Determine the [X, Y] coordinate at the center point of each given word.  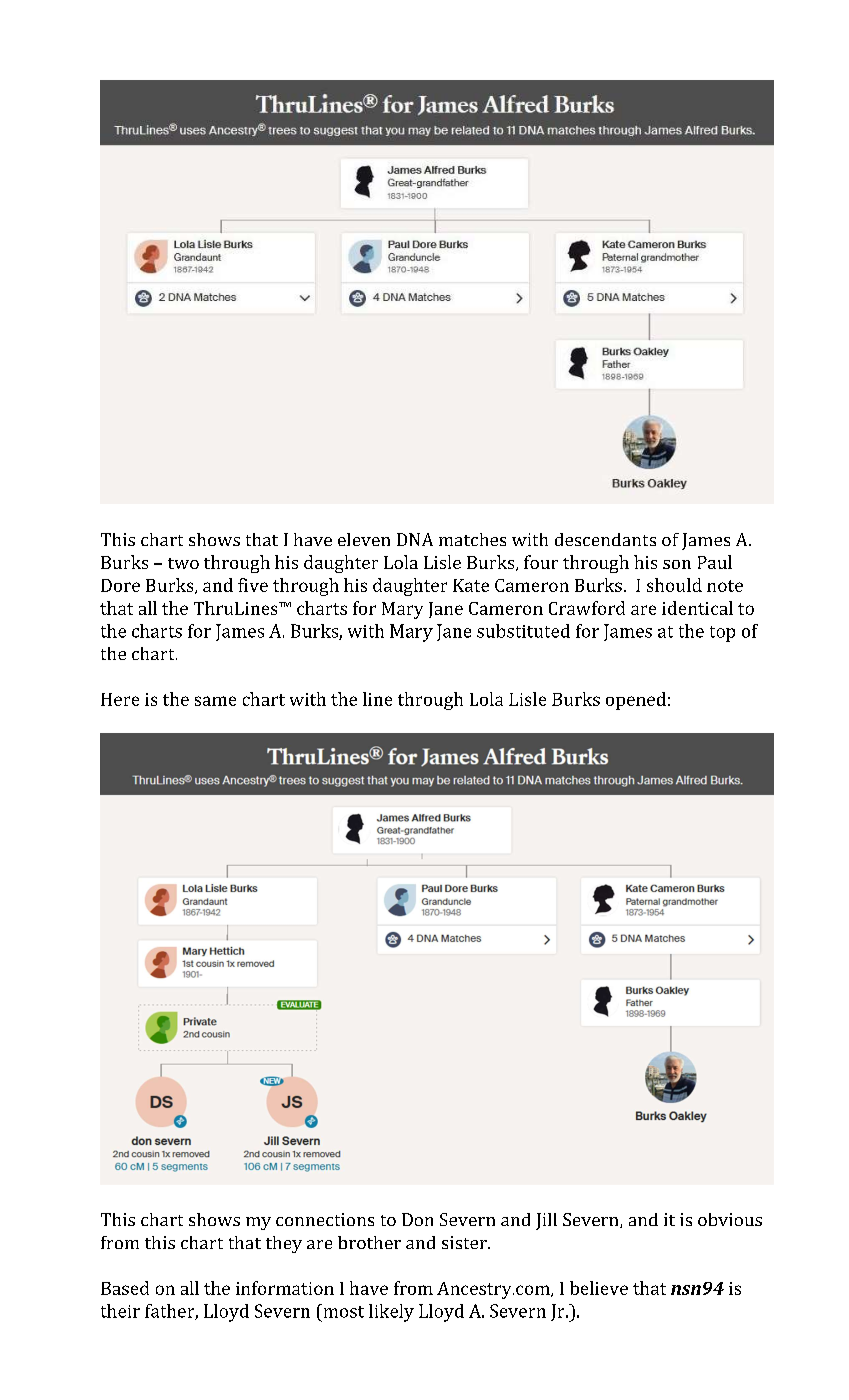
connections [325, 1219]
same [215, 701]
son [677, 564]
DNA [415, 539]
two [183, 563]
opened [636, 701]
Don [417, 1219]
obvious [730, 1219]
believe [599, 1288]
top [722, 634]
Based [125, 1288]
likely [391, 1313]
